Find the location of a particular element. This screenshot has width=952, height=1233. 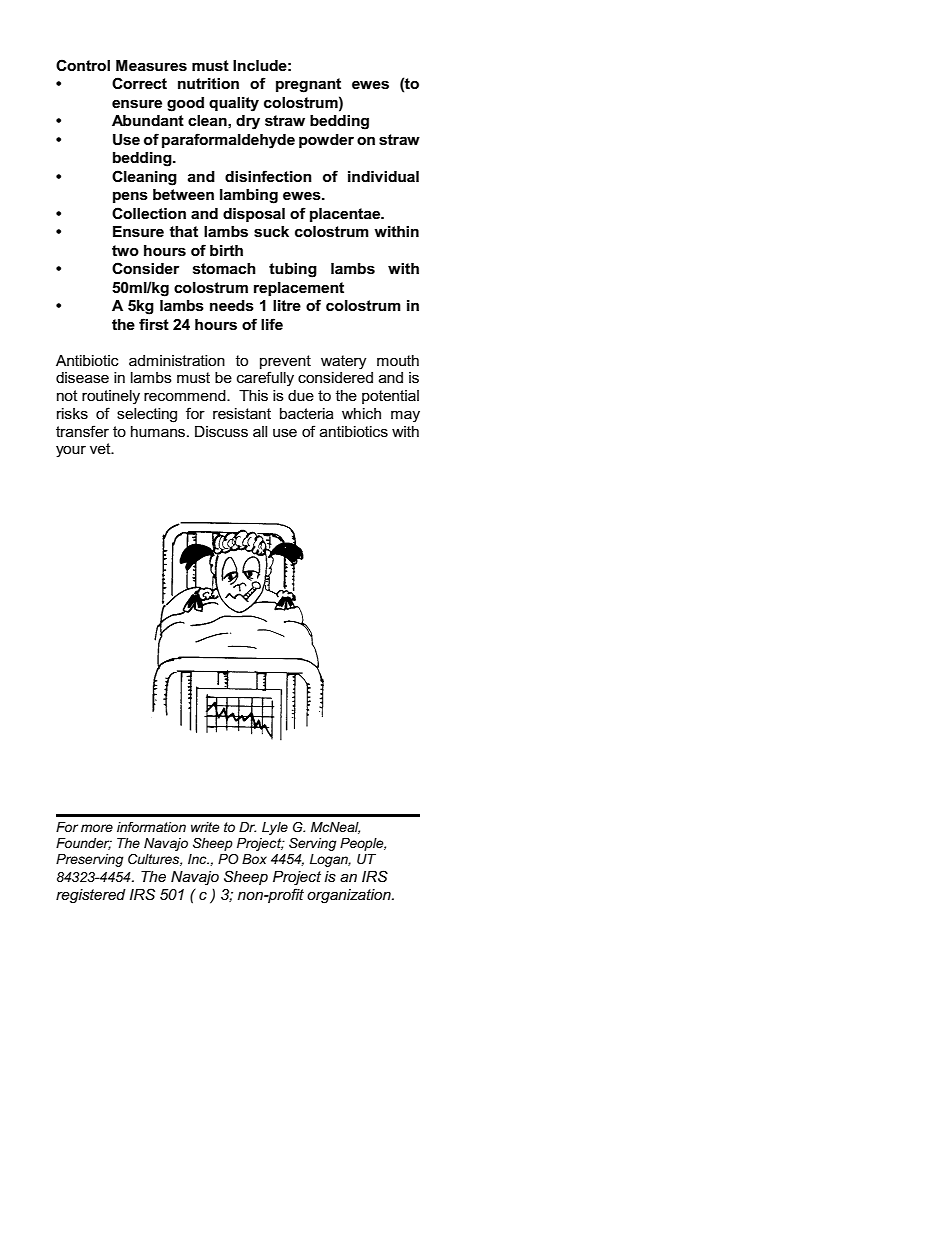

Correct is located at coordinates (139, 83).
